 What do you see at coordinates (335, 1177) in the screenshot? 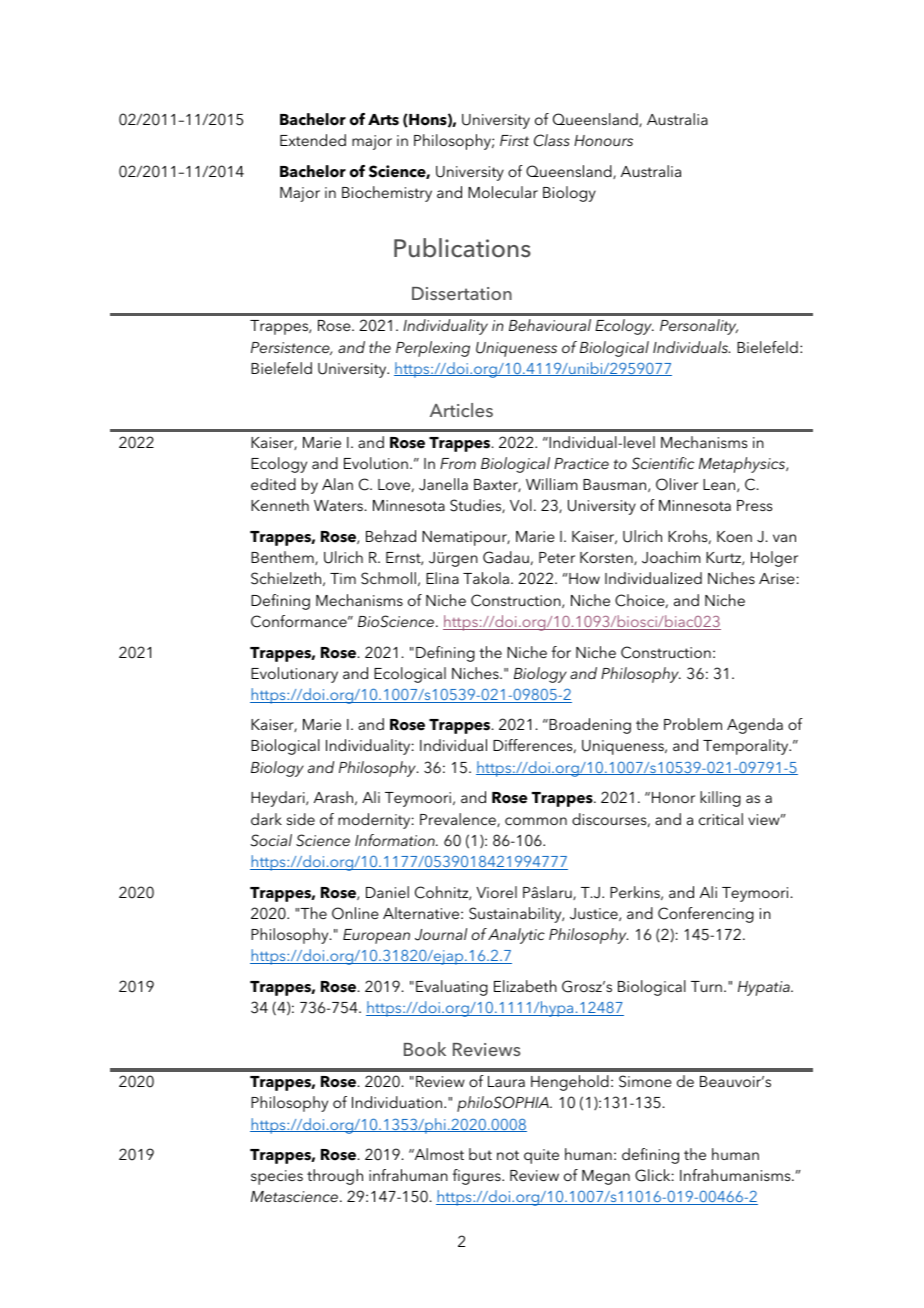
I see `through` at bounding box center [335, 1177].
